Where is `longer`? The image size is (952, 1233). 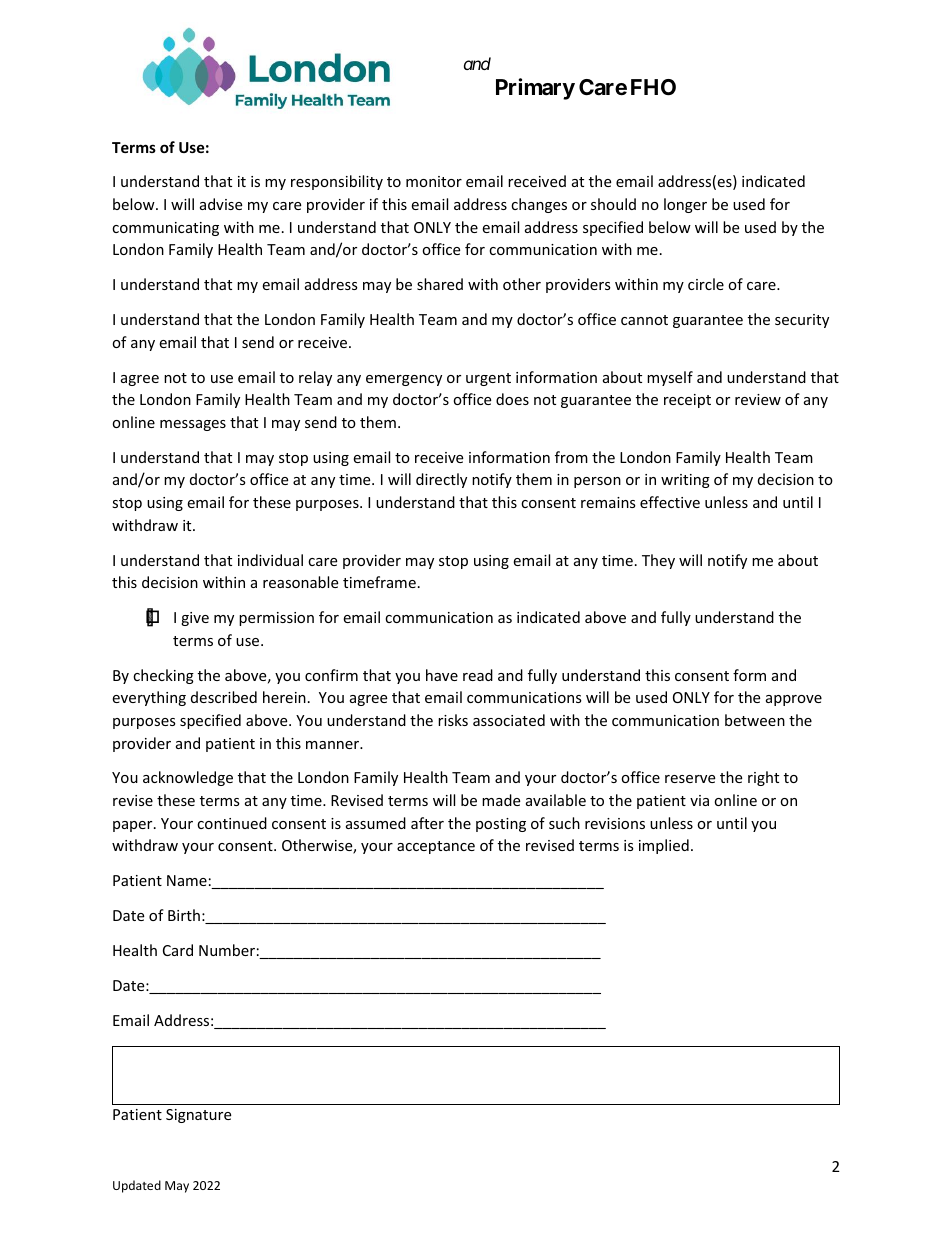
longer is located at coordinates (685, 205).
